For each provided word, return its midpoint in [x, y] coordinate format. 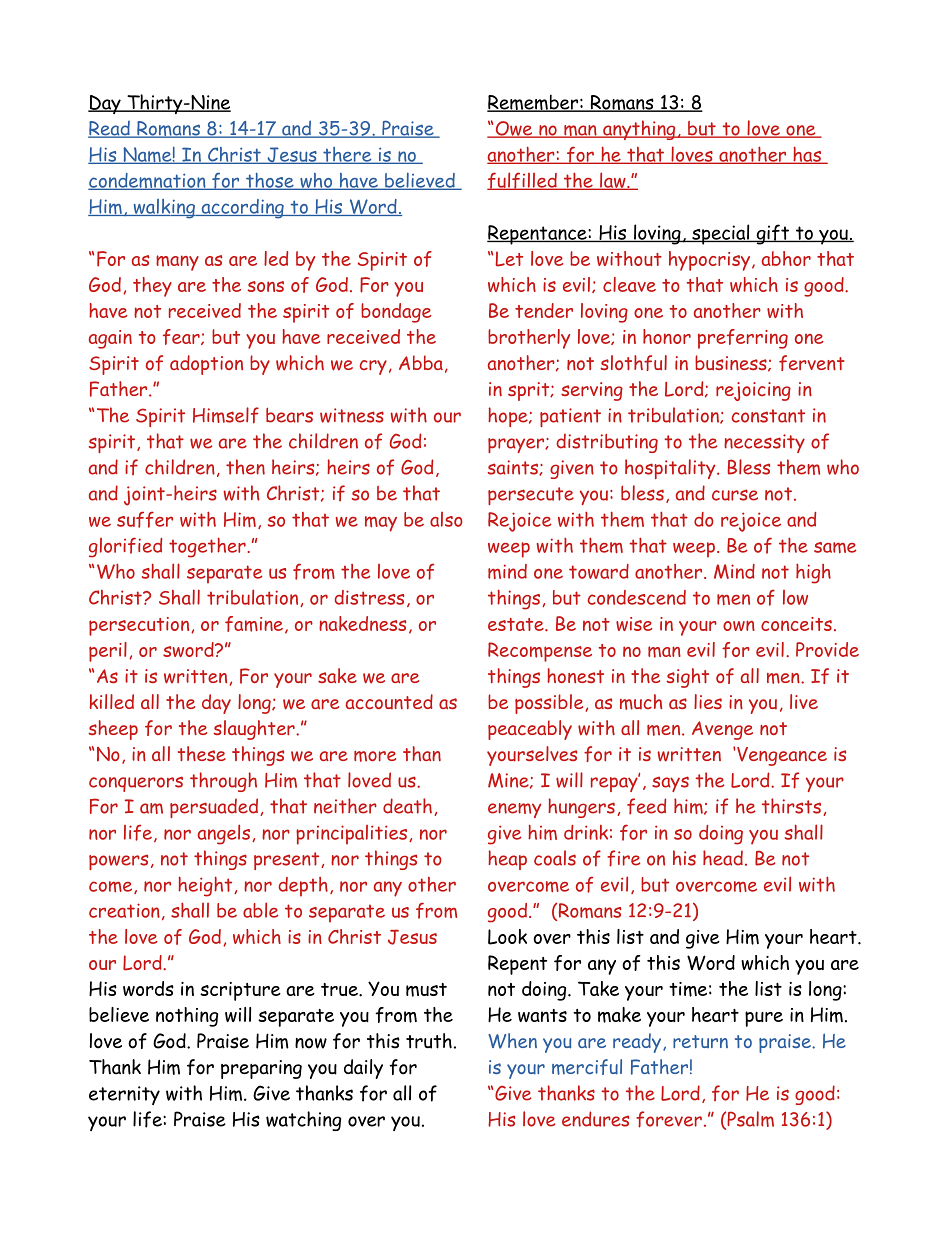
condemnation [148, 181]
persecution [140, 626]
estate [517, 624]
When [512, 1041]
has [807, 155]
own [739, 625]
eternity [124, 1095]
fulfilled [523, 181]
